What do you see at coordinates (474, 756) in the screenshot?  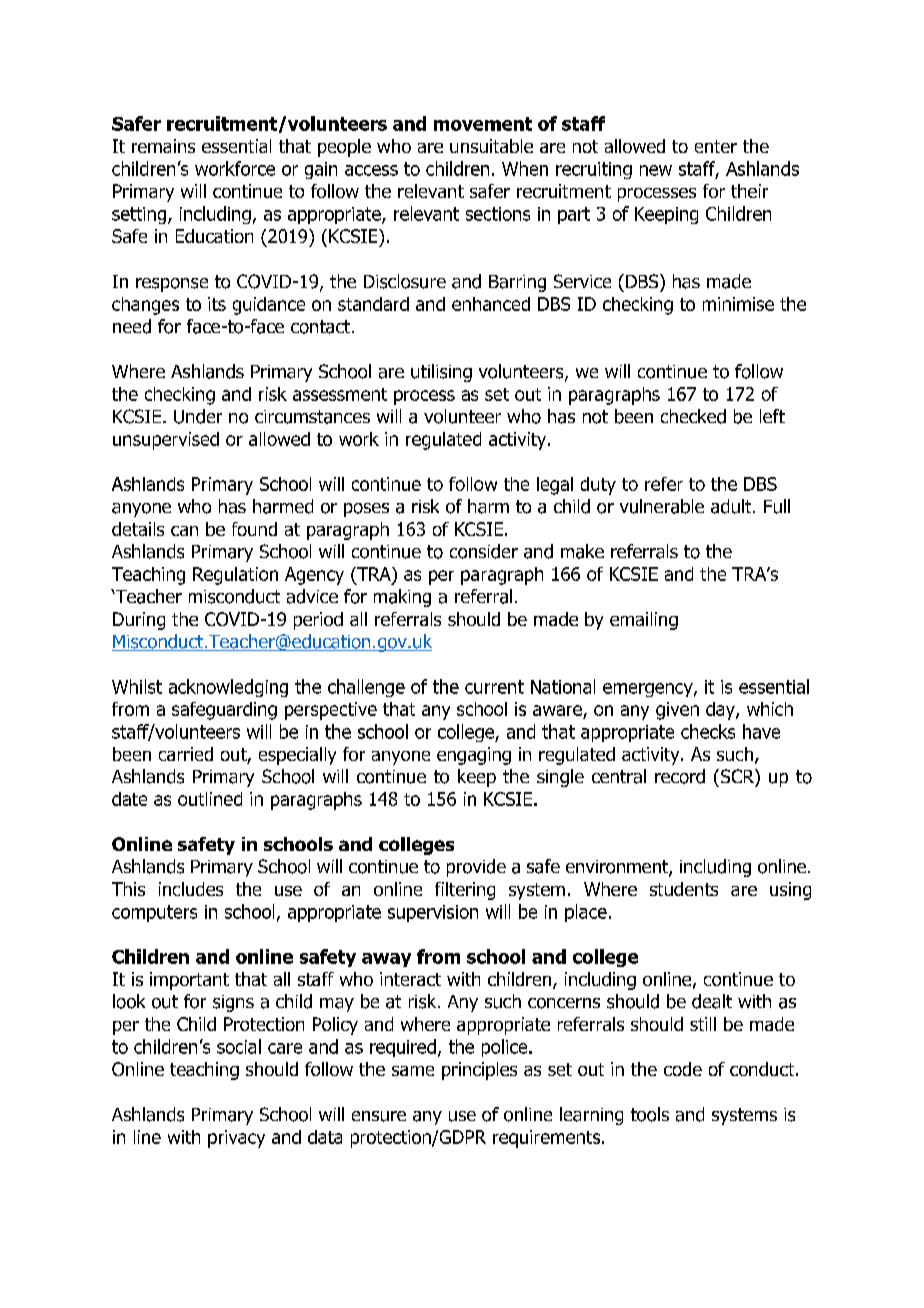 I see `engaging` at bounding box center [474, 756].
